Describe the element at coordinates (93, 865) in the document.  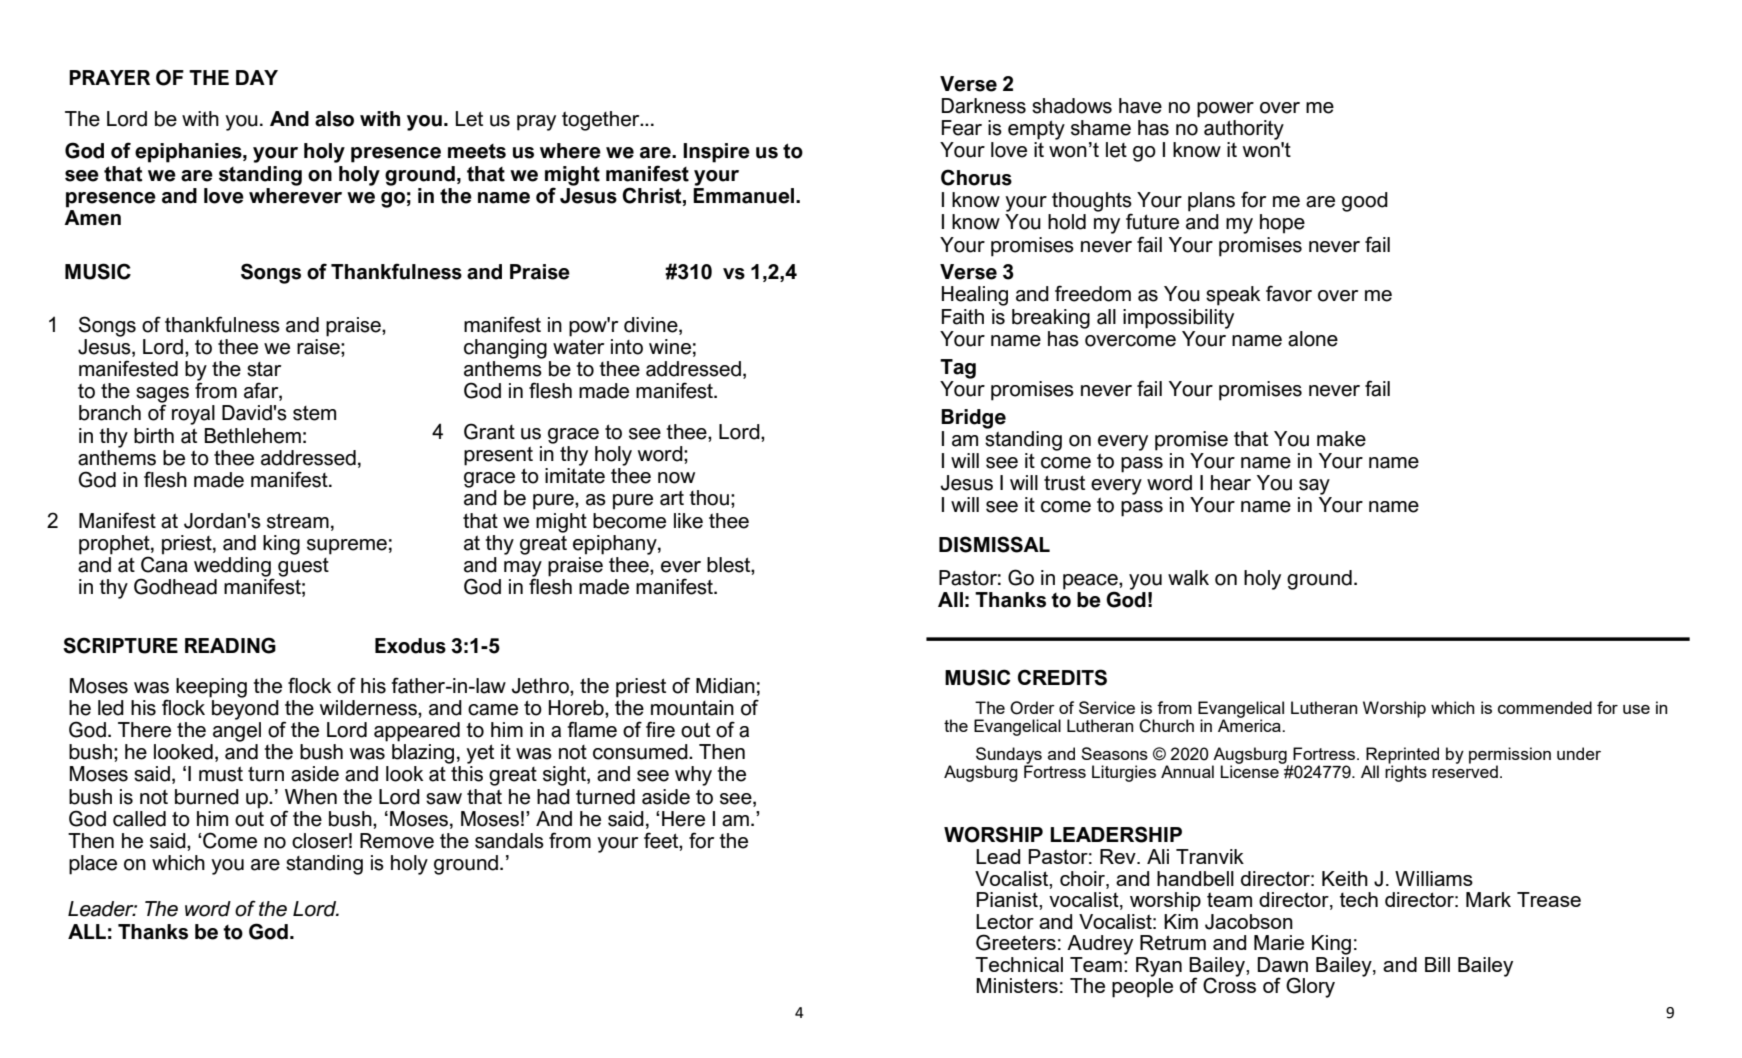
I see `place` at that location.
